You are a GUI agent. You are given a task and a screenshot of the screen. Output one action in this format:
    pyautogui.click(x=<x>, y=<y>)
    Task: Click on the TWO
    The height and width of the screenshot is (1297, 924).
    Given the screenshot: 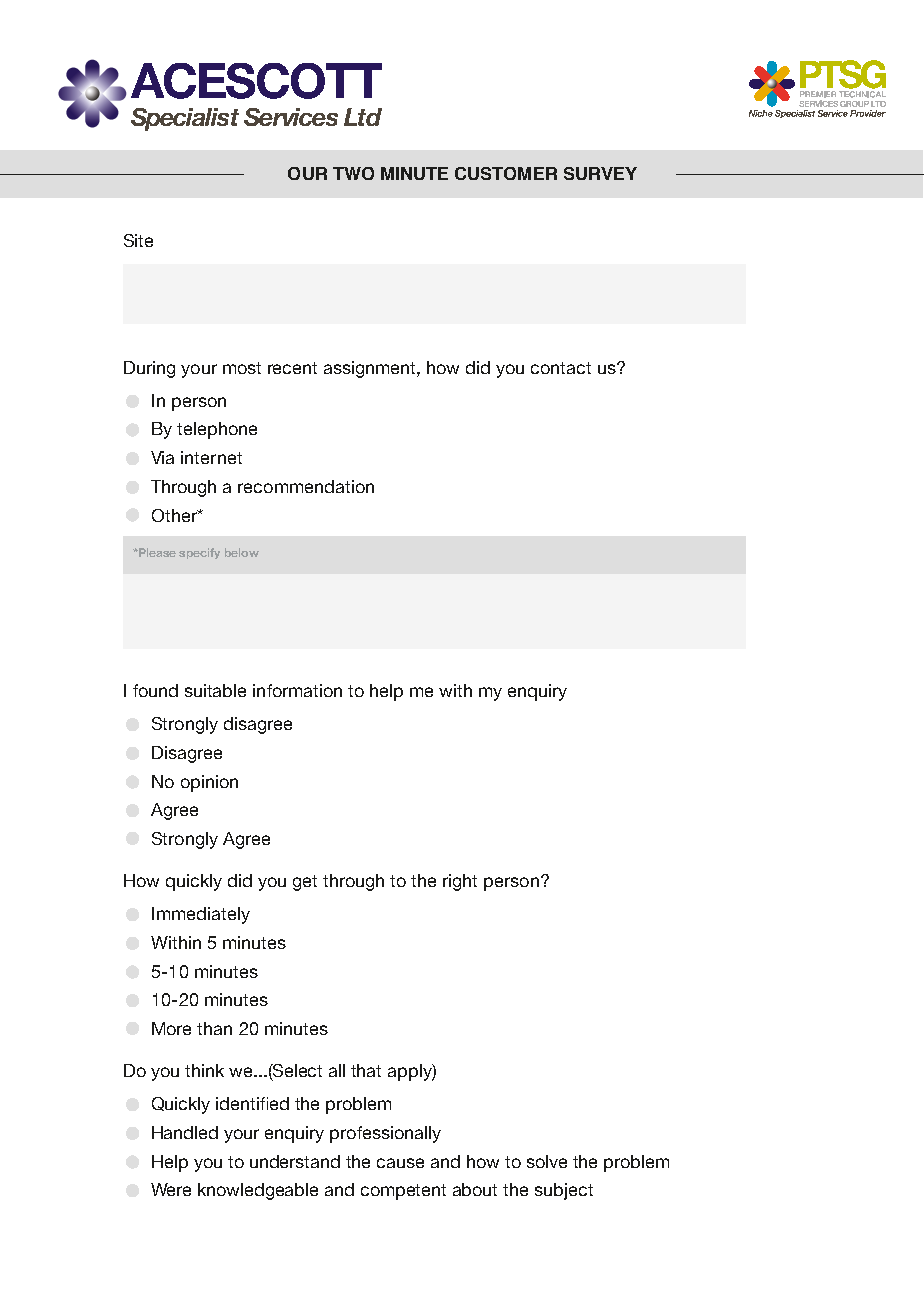 What is the action you would take?
    pyautogui.click(x=353, y=173)
